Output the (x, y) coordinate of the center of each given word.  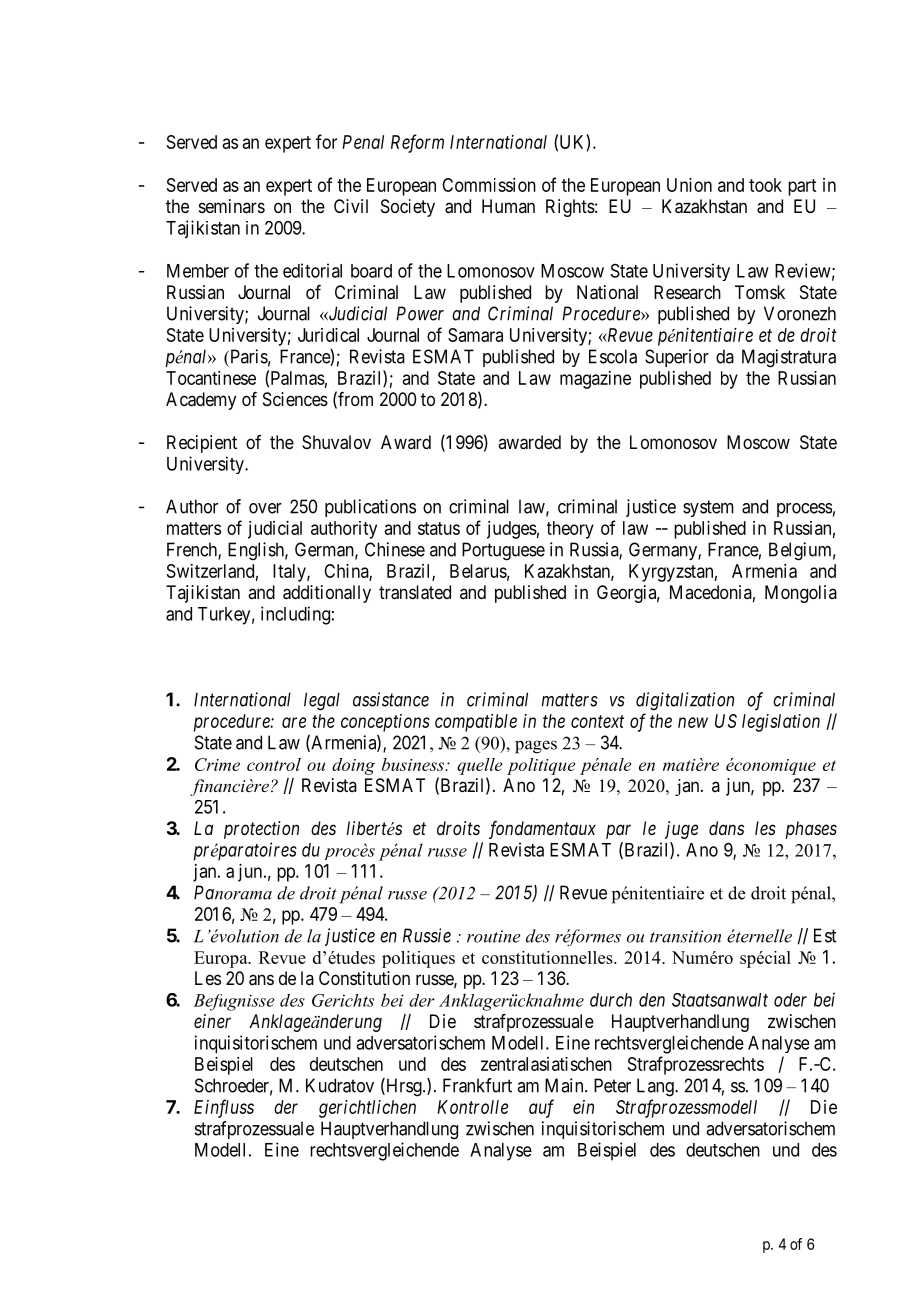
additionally (327, 594)
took (765, 185)
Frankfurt (477, 1085)
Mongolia (801, 594)
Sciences (295, 399)
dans (726, 828)
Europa (222, 959)
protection (261, 830)
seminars (232, 206)
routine (494, 936)
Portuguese (503, 551)
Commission (489, 185)
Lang (656, 1087)
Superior (677, 358)
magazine (595, 380)
